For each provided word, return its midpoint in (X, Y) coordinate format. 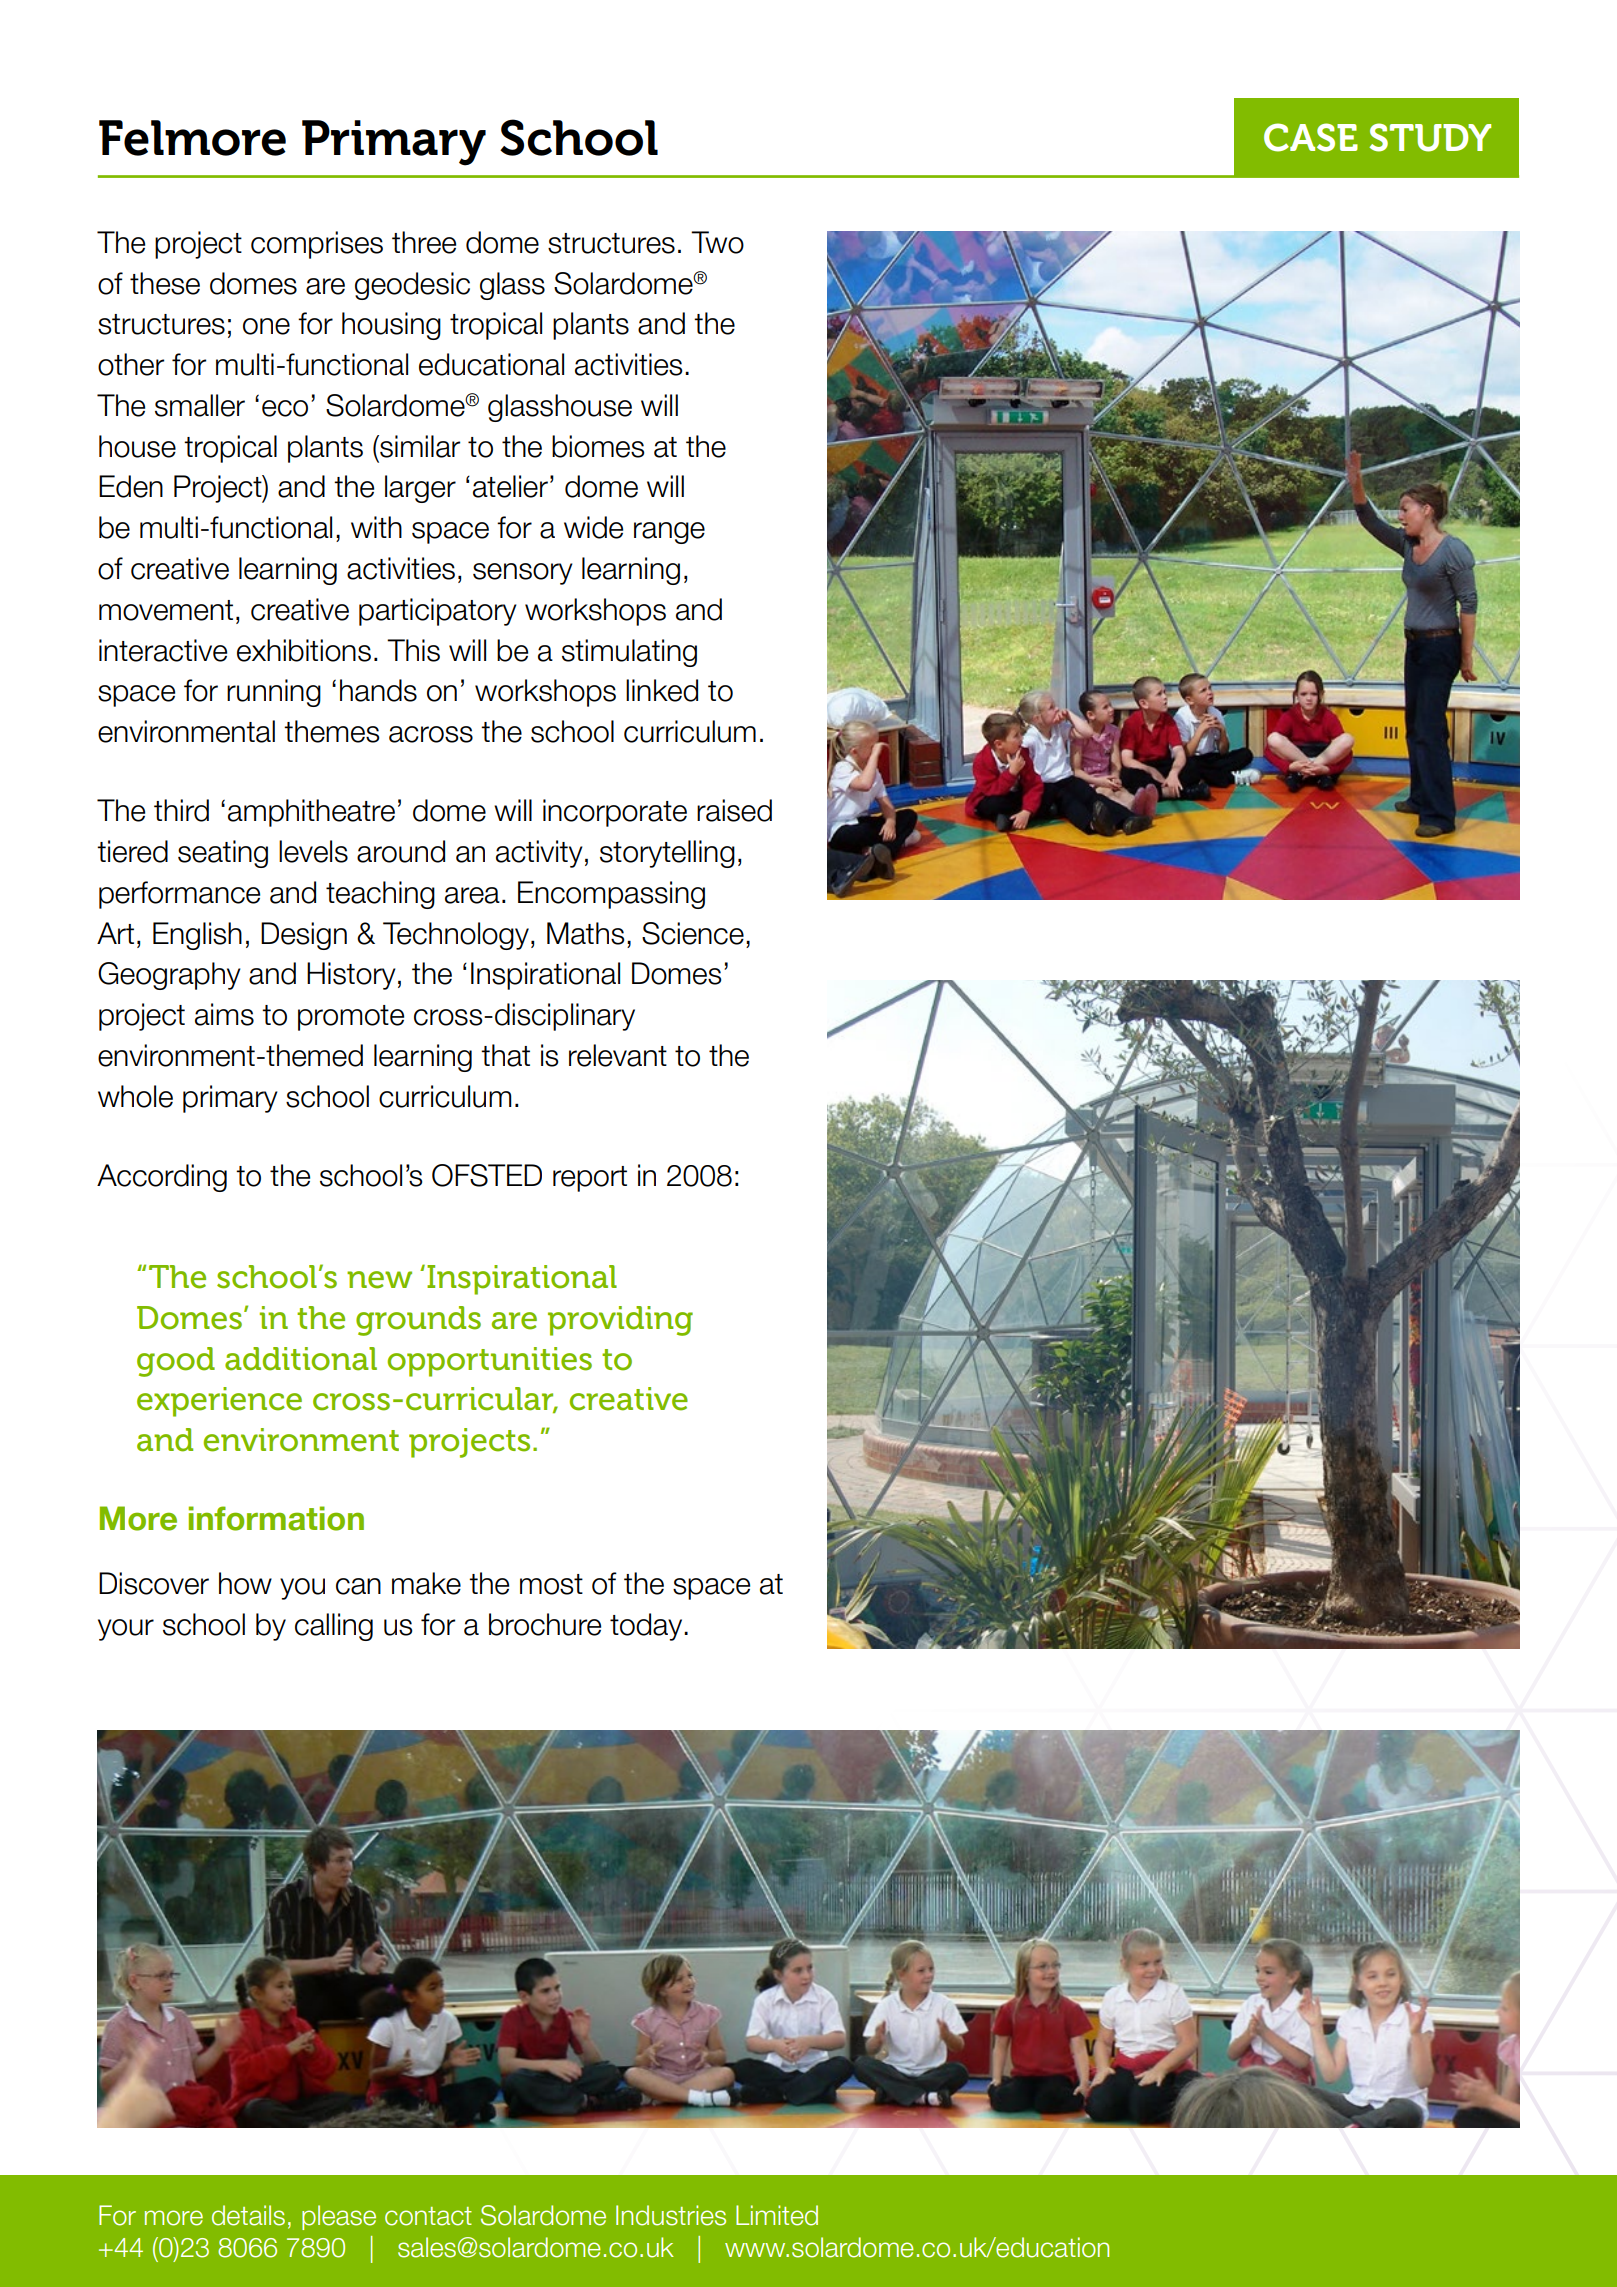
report (590, 1179)
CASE (1311, 137)
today (647, 1627)
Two (717, 242)
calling (334, 1627)
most (551, 1584)
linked (662, 690)
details (248, 2215)
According (162, 1178)
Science (693, 933)
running (274, 693)
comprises (317, 245)
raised (734, 810)
